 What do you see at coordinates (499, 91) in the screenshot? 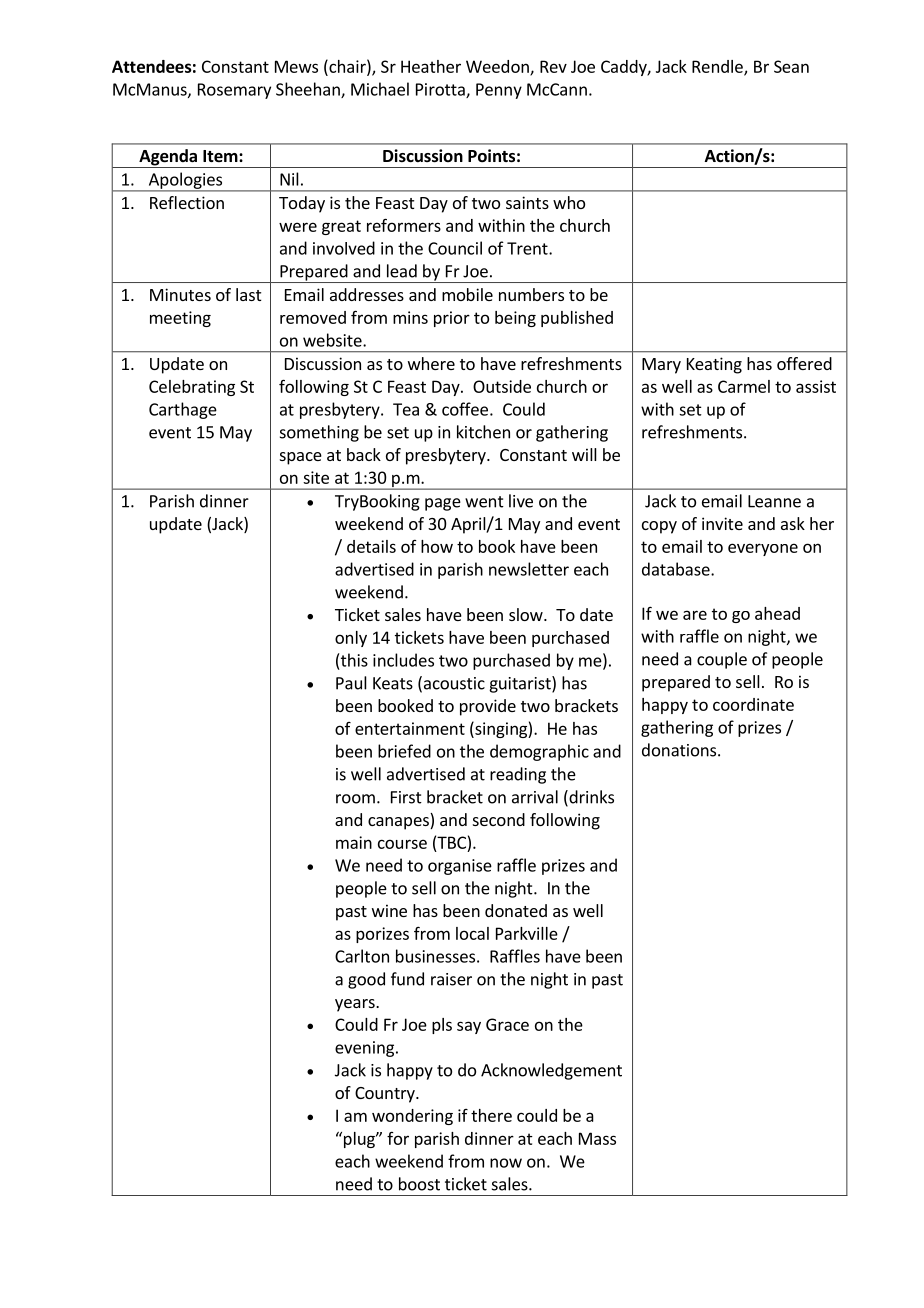
I see `Penny` at bounding box center [499, 91].
